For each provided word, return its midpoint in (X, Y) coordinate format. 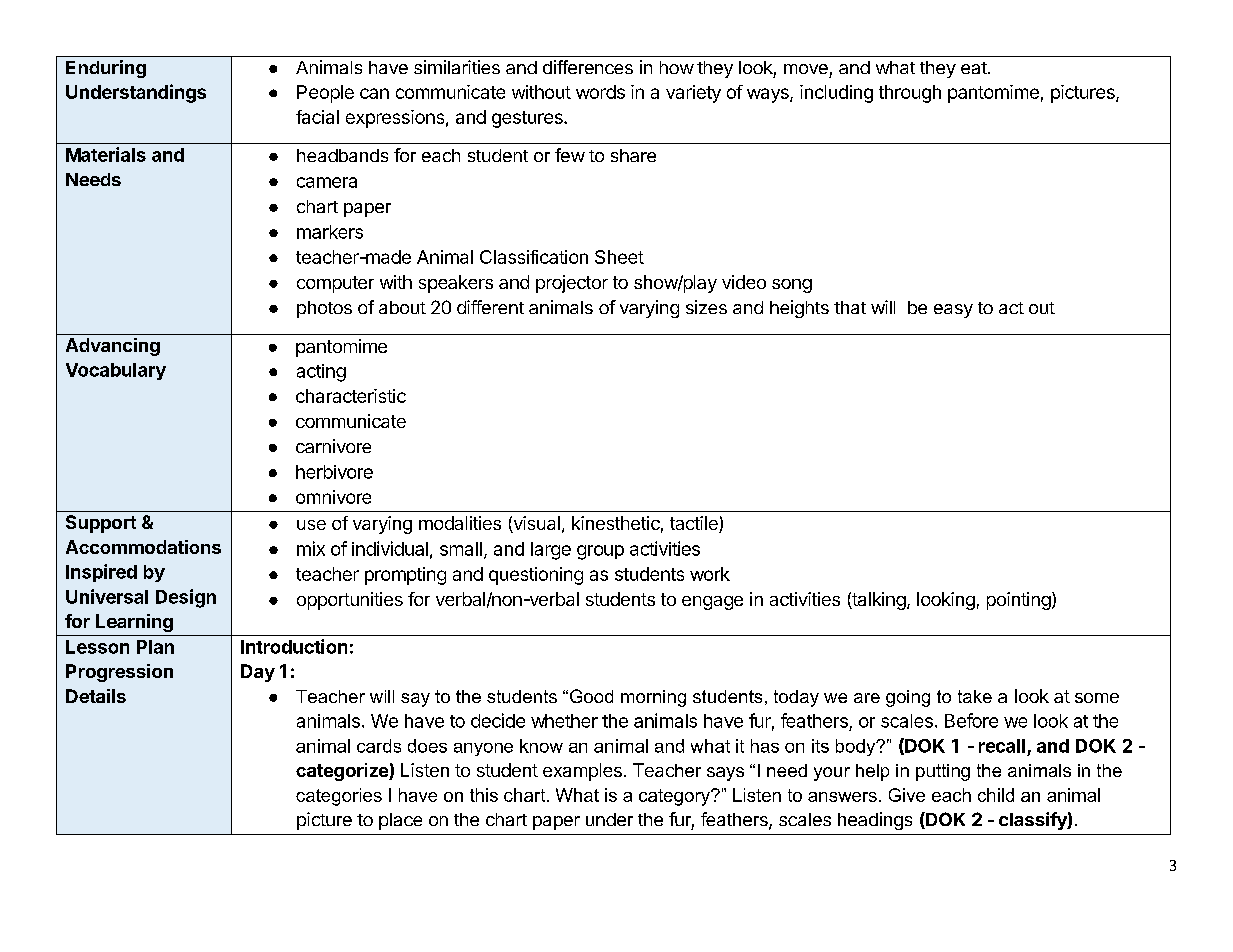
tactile (695, 524)
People (325, 94)
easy (953, 311)
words (600, 92)
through (910, 94)
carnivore (333, 446)
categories (339, 797)
